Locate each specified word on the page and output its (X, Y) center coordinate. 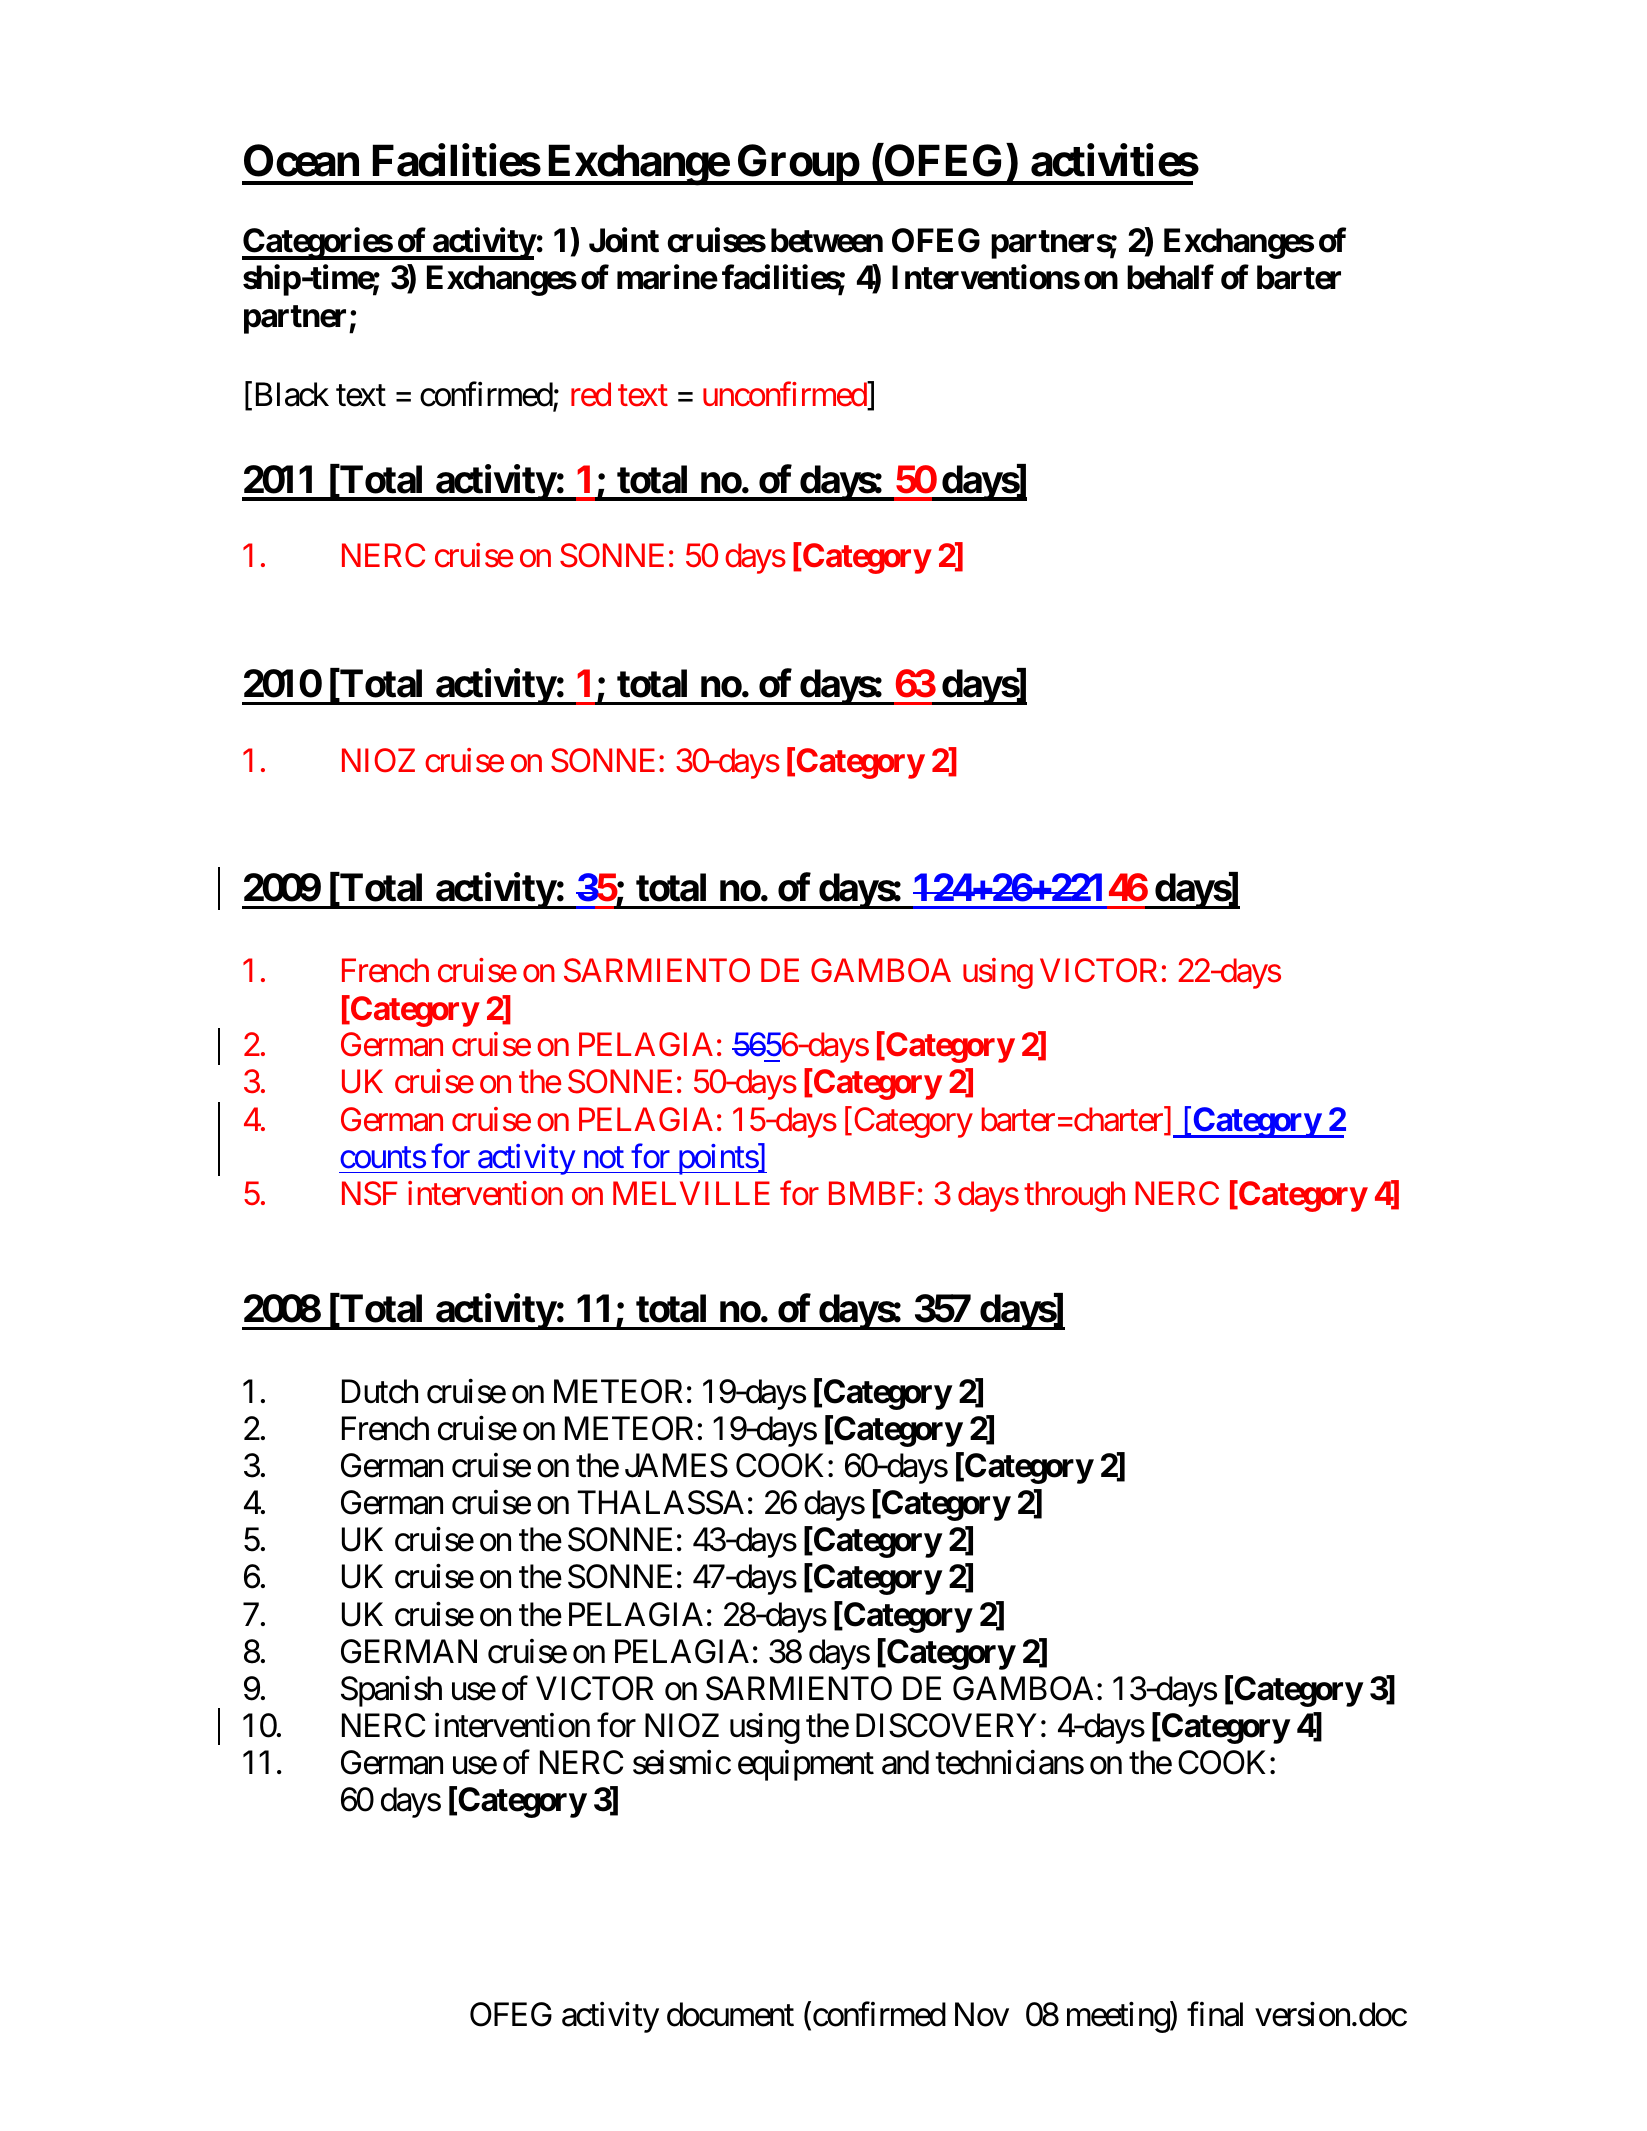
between (827, 241)
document (730, 2014)
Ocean (301, 160)
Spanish (391, 1691)
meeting (1119, 2017)
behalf (1170, 277)
